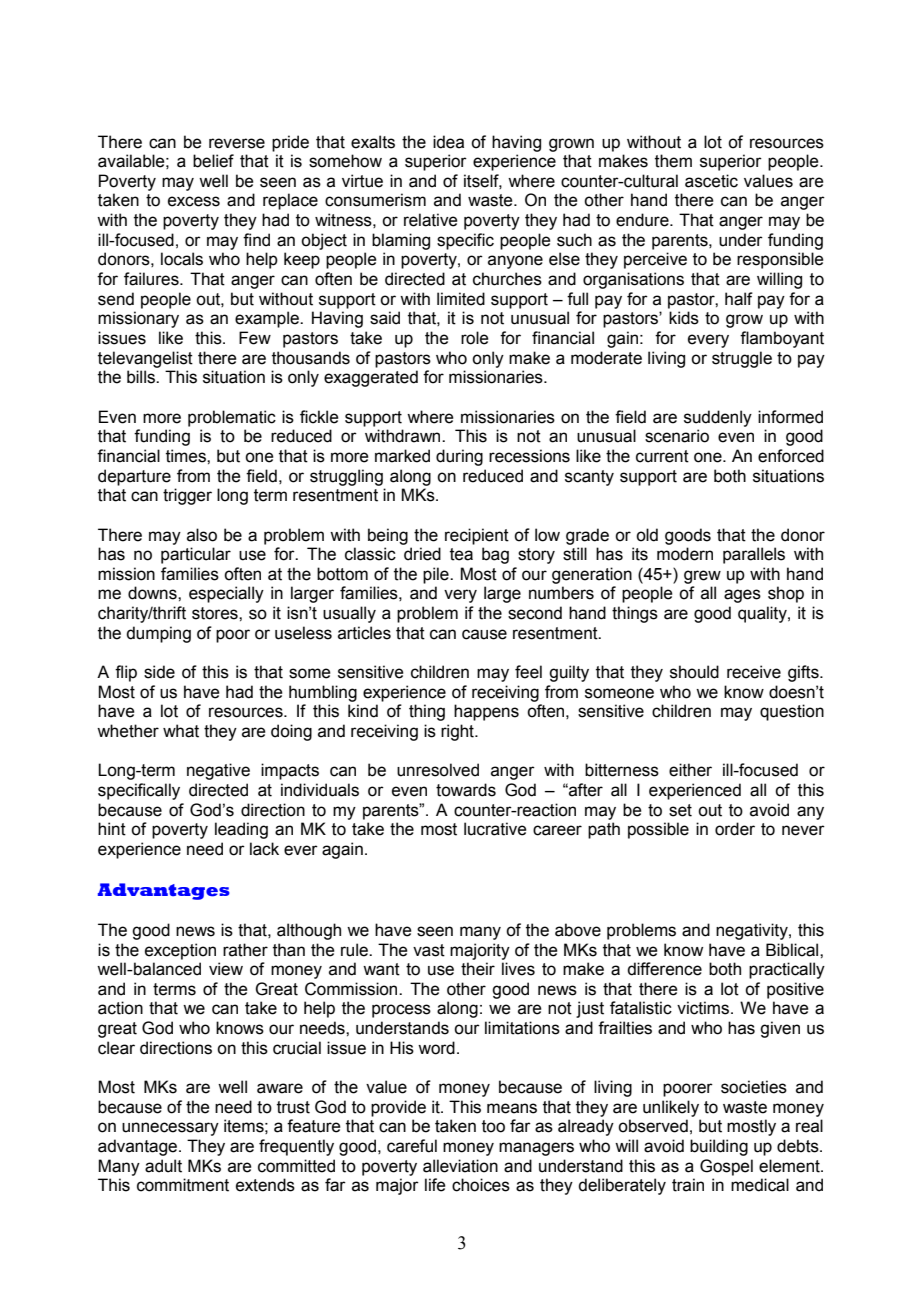 Image resolution: width=924 pixels, height=1308 pixels. What do you see at coordinates (213, 161) in the document?
I see `belief` at bounding box center [213, 161].
